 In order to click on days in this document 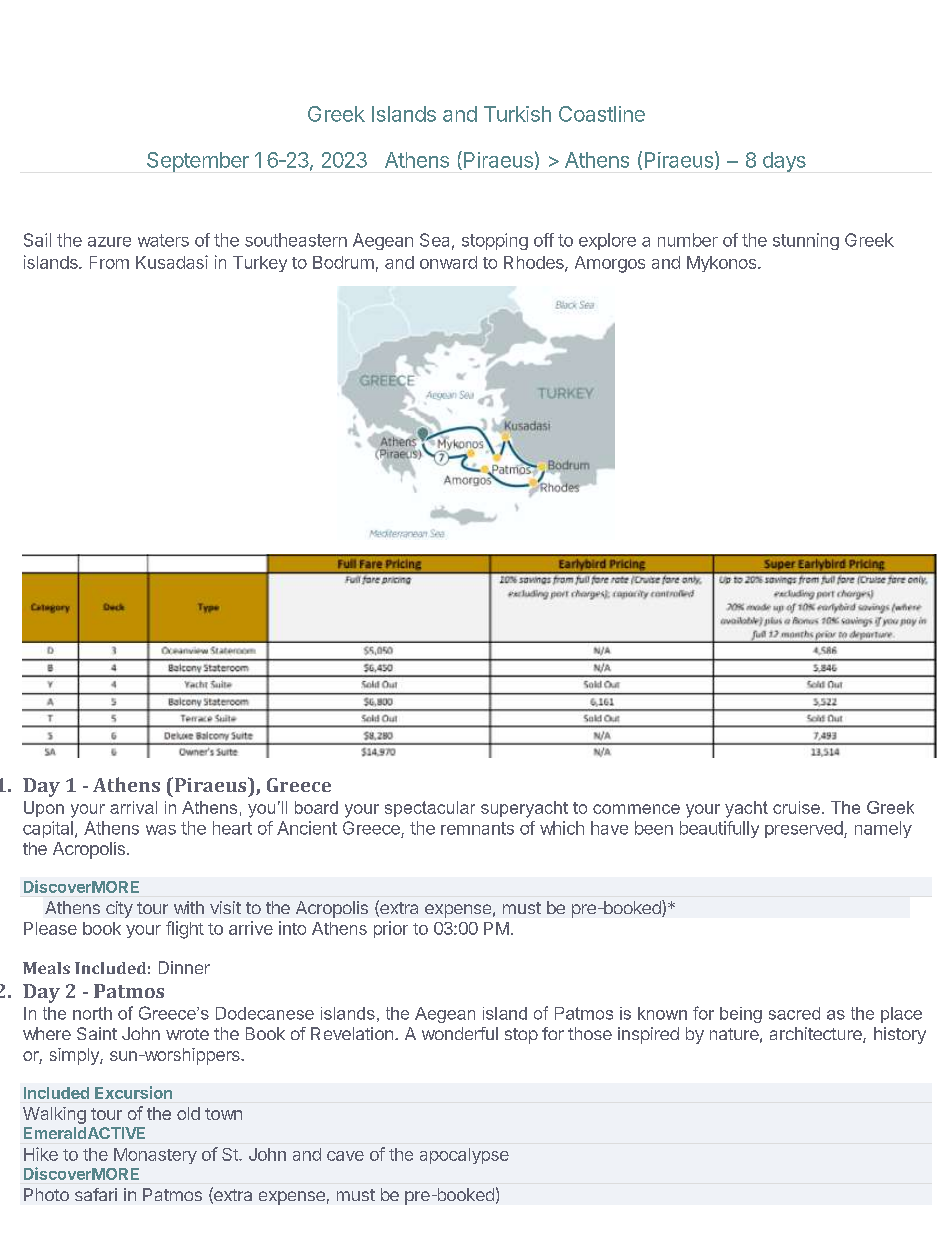, I will do `click(784, 162)`.
